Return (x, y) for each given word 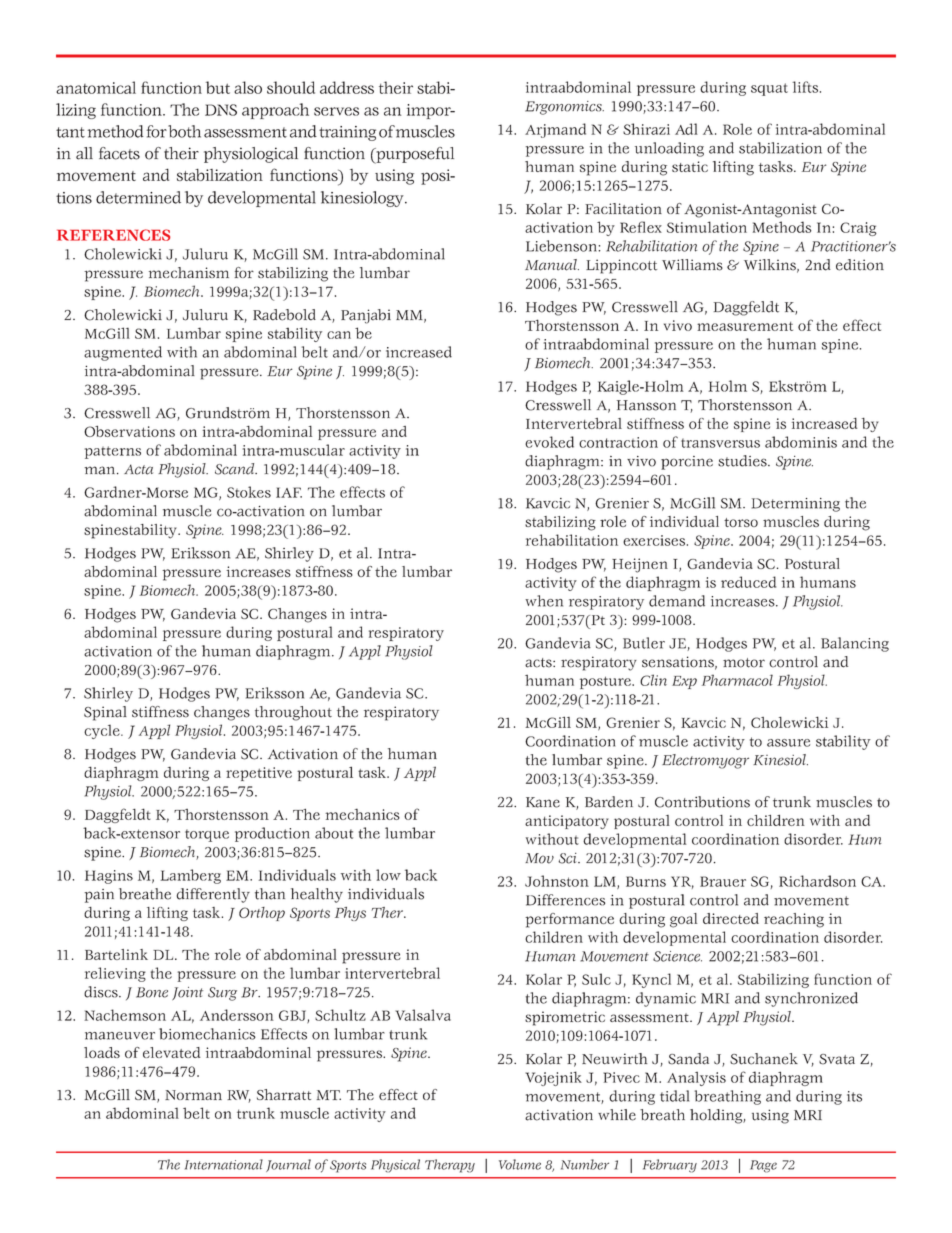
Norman (193, 1095)
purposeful (414, 155)
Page (763, 1166)
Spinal (105, 713)
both (184, 131)
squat (769, 89)
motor (744, 663)
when (544, 601)
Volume (520, 1164)
